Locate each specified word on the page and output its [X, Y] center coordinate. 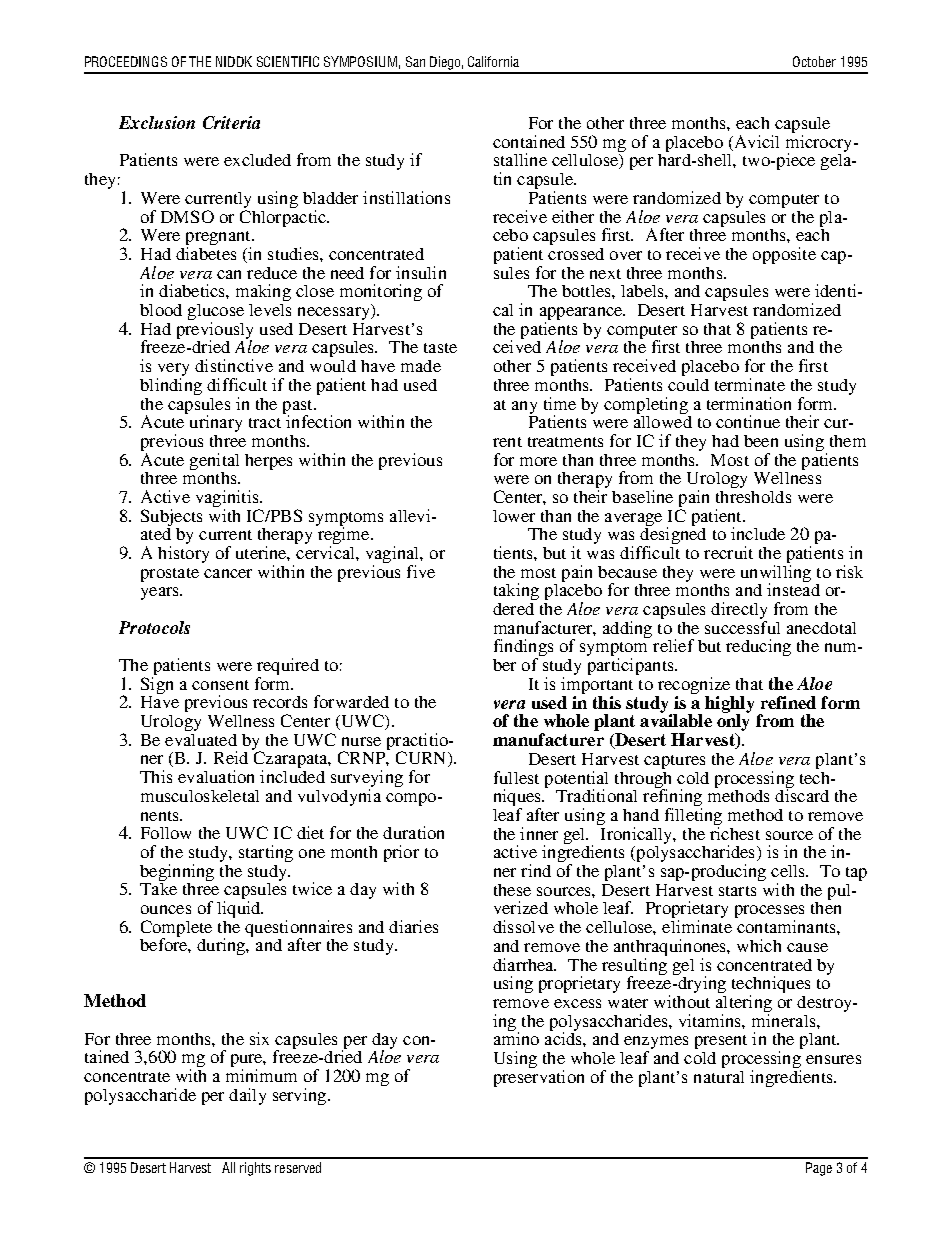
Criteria [231, 122]
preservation [539, 1077]
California [493, 61]
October [814, 61]
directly [739, 612]
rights [255, 1169]
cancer [228, 573]
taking [516, 591]
